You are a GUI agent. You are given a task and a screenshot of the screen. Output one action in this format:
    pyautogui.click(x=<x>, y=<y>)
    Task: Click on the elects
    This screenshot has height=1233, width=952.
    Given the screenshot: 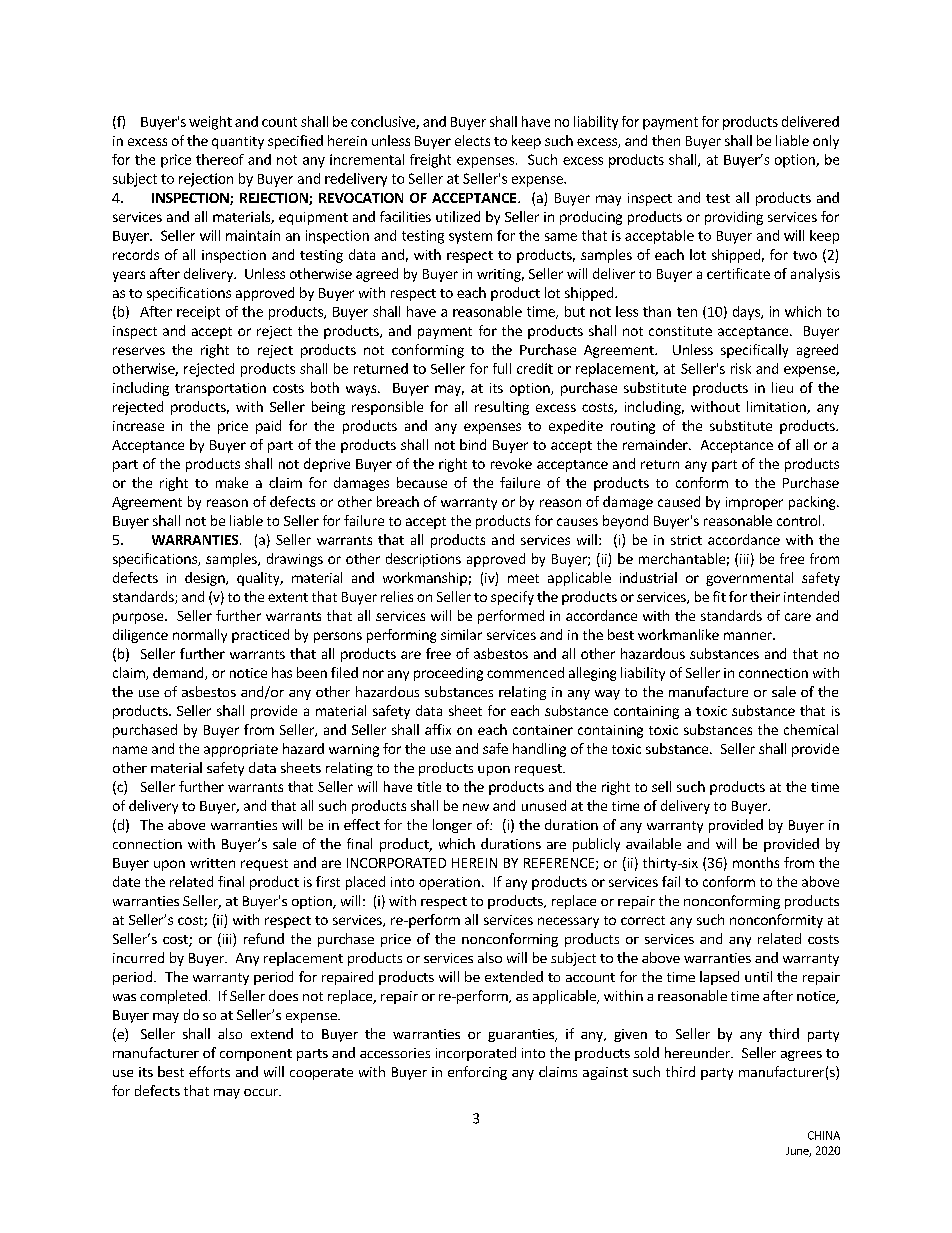 What is the action you would take?
    pyautogui.click(x=472, y=140)
